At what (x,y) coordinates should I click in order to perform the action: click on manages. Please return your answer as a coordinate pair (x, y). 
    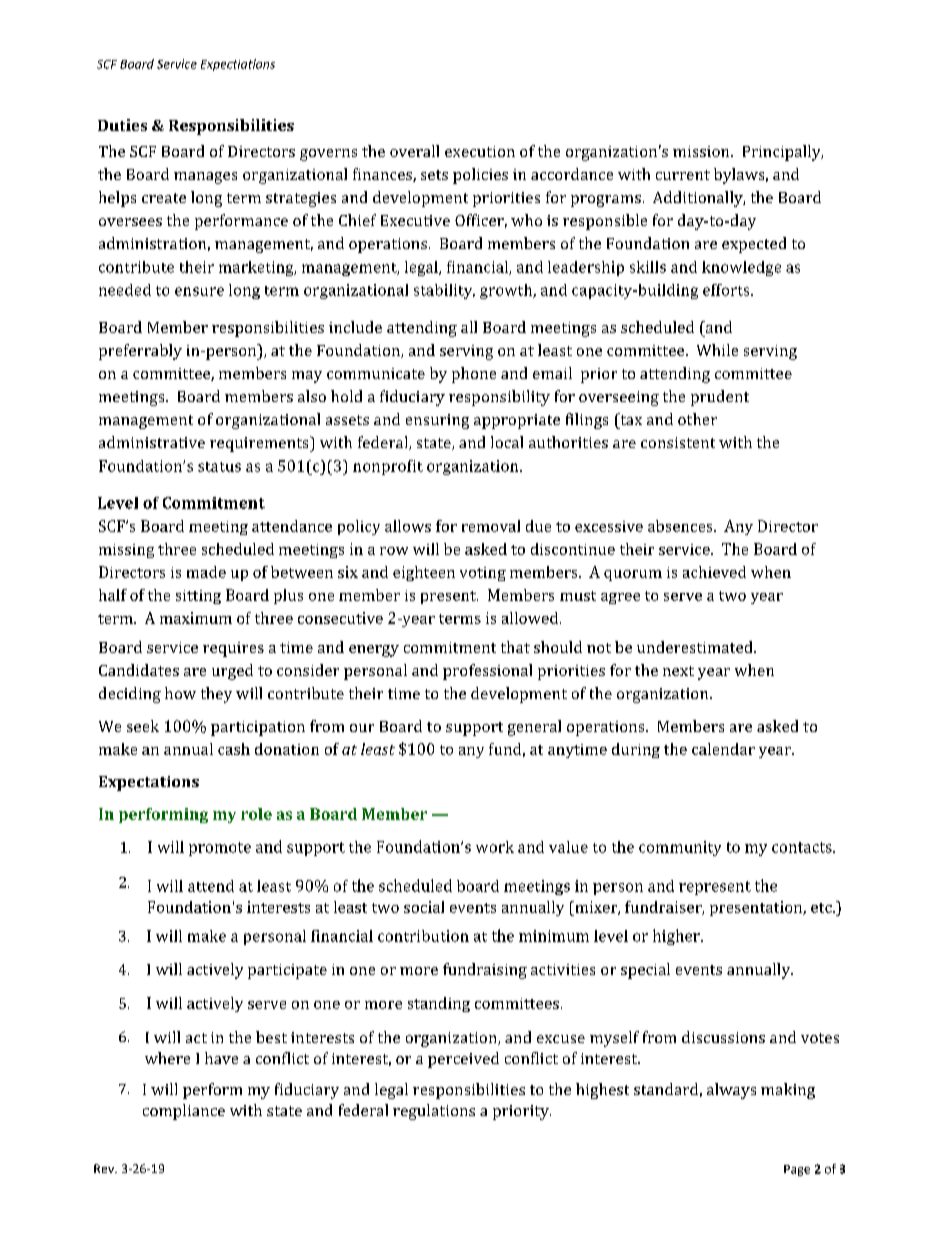
    Looking at the image, I should click on (205, 178).
